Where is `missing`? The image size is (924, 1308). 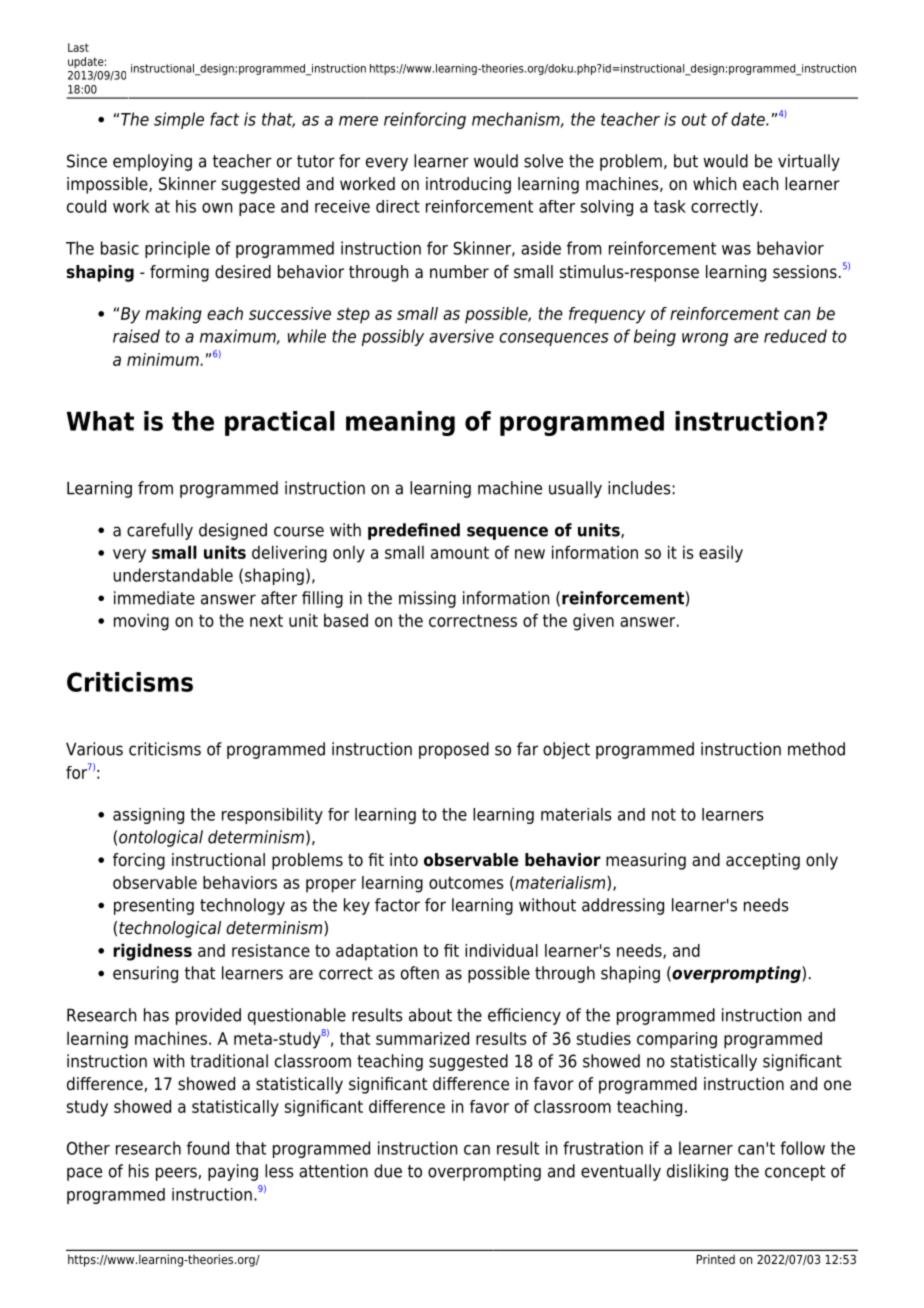
missing is located at coordinates (427, 599).
